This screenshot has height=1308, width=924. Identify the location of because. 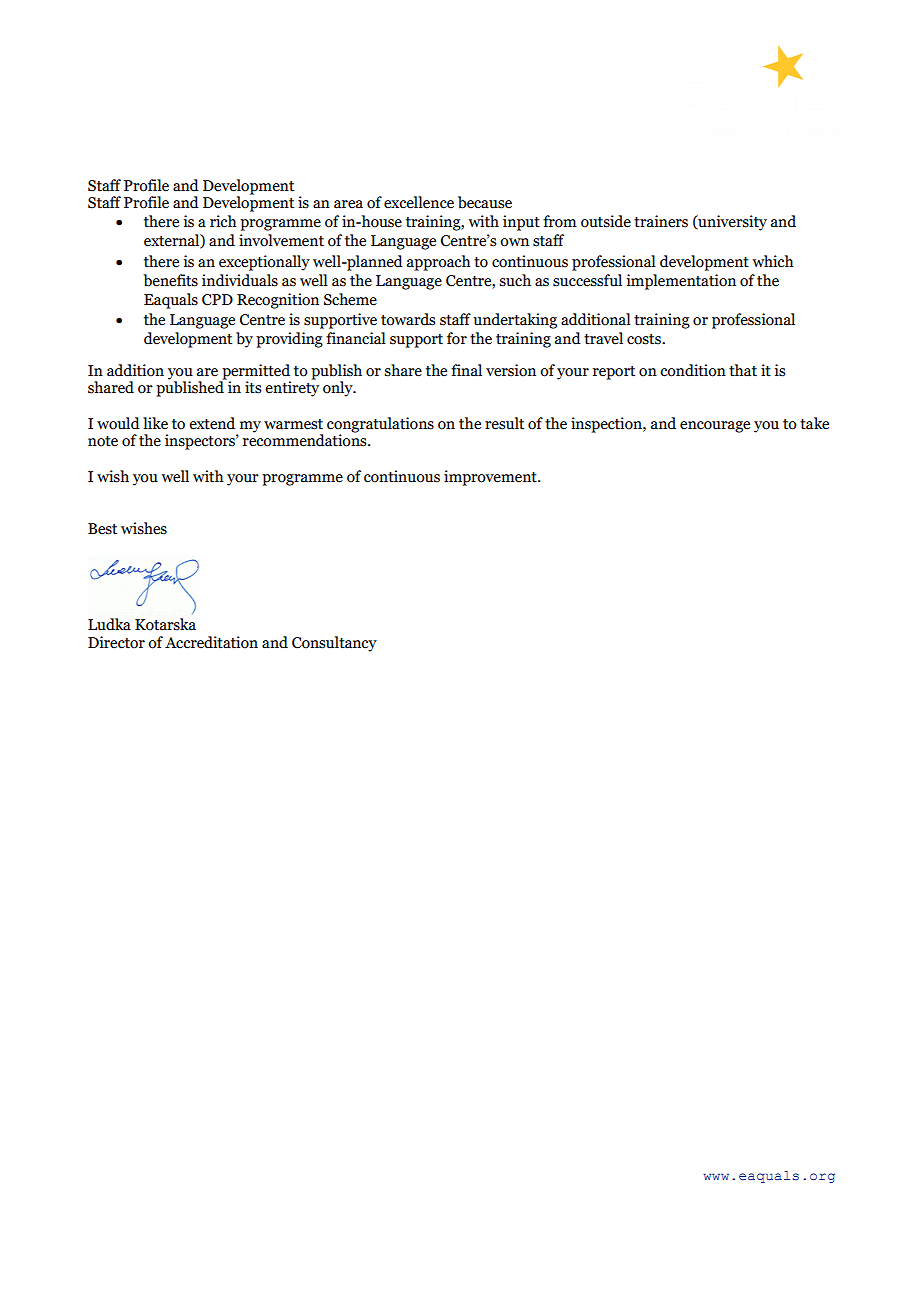
(485, 202).
